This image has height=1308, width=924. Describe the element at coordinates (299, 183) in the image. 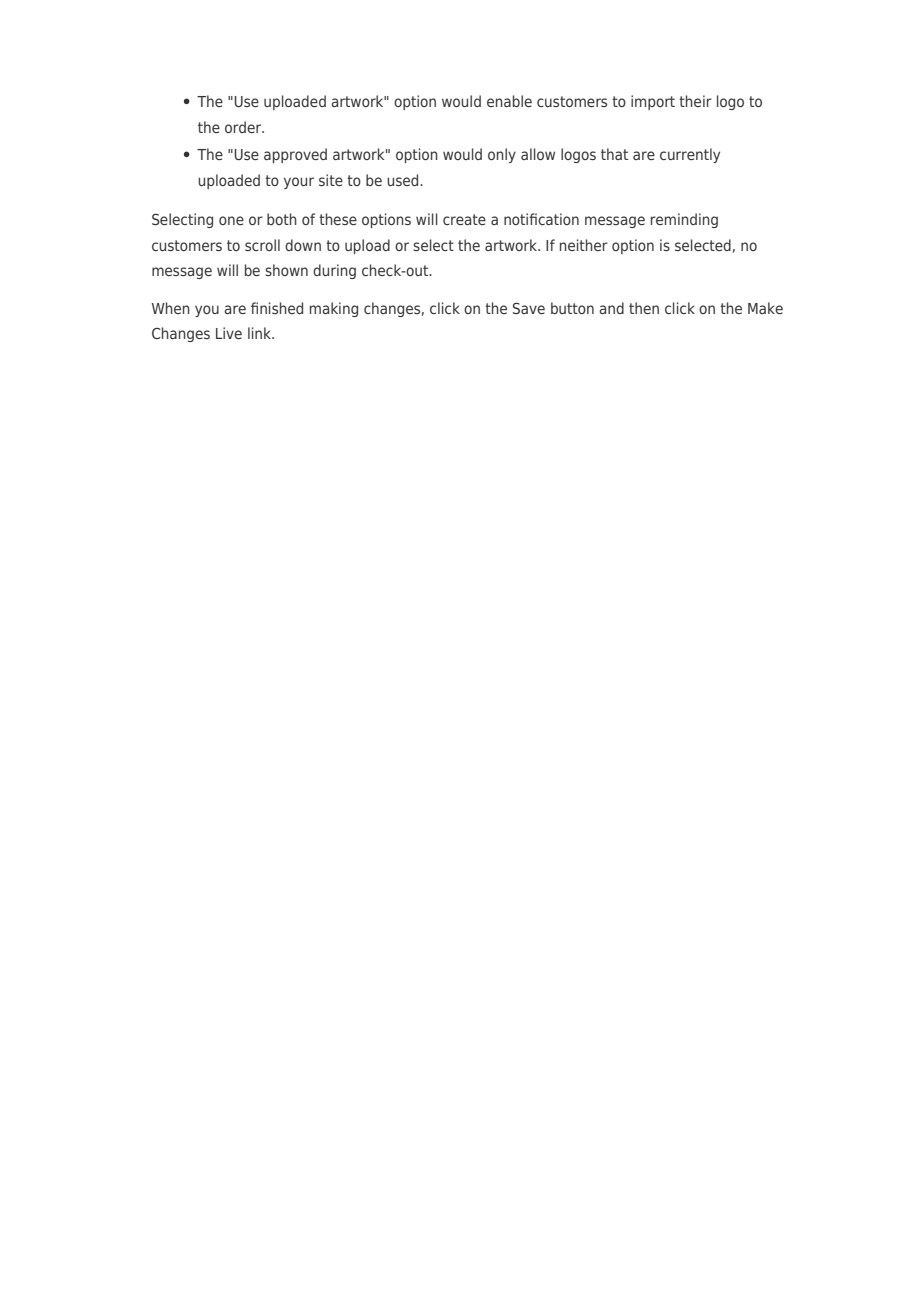

I see `your` at that location.
